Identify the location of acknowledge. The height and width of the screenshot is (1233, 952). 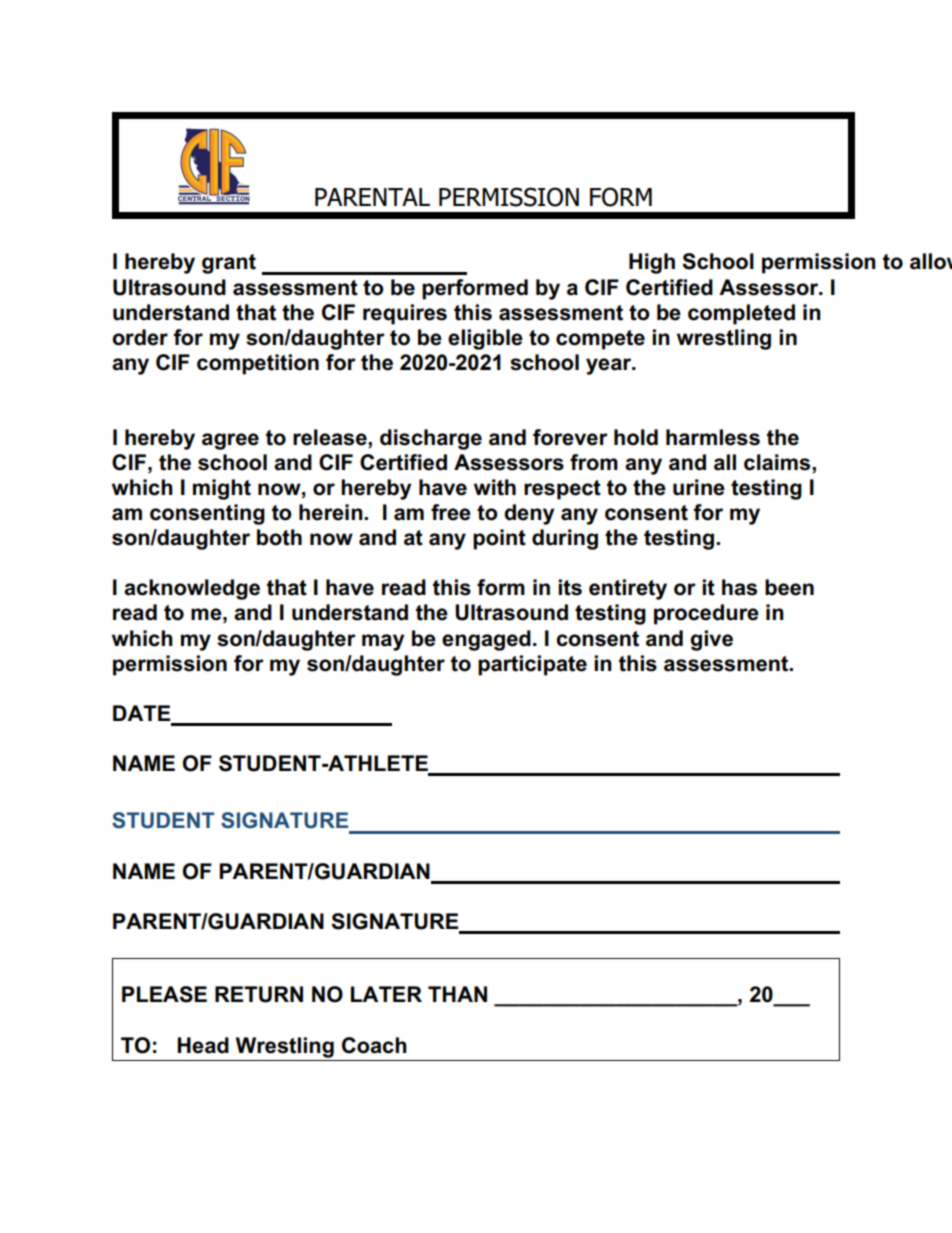
(192, 589).
